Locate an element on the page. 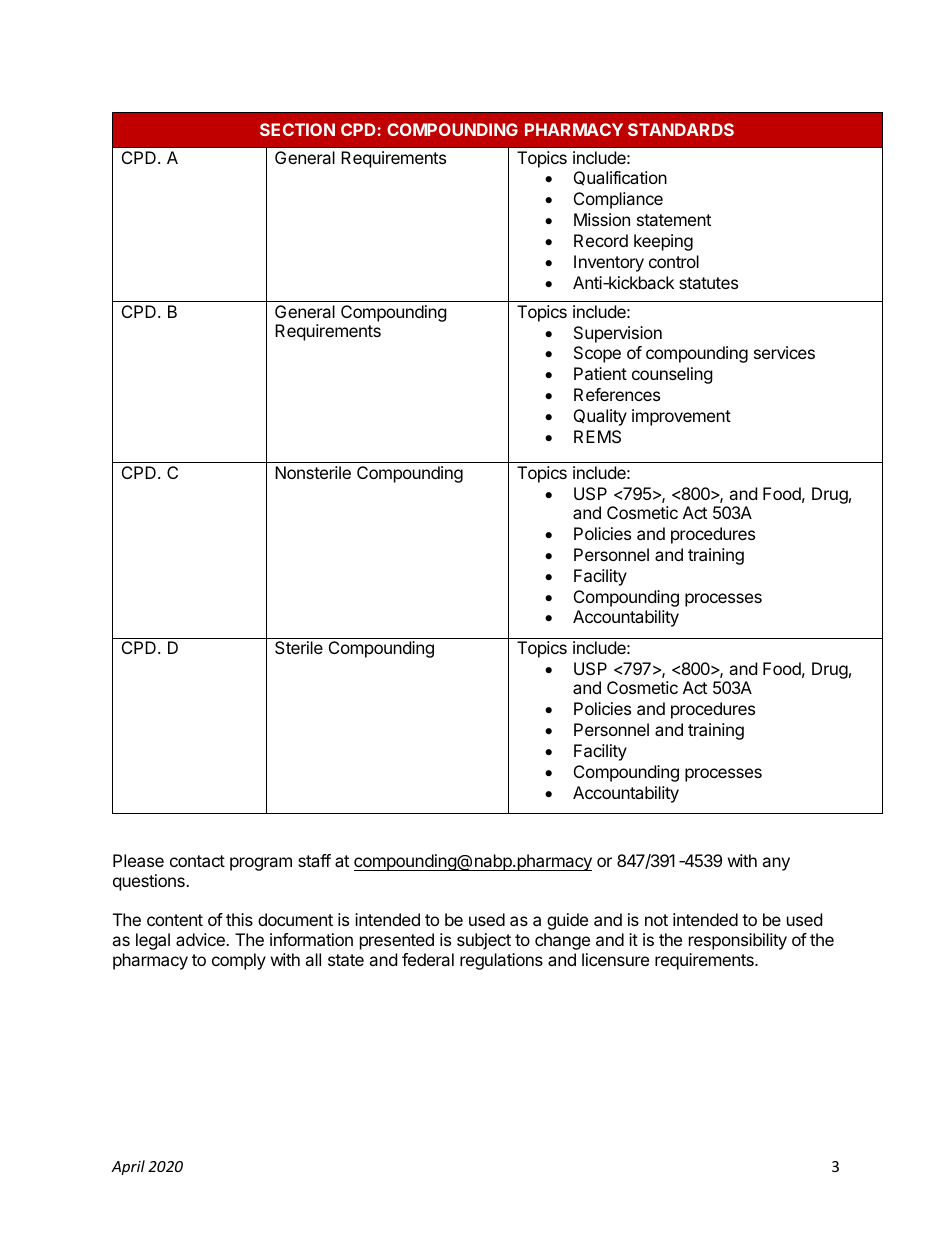 This document has height=1233, width=952. staff is located at coordinates (314, 860).
